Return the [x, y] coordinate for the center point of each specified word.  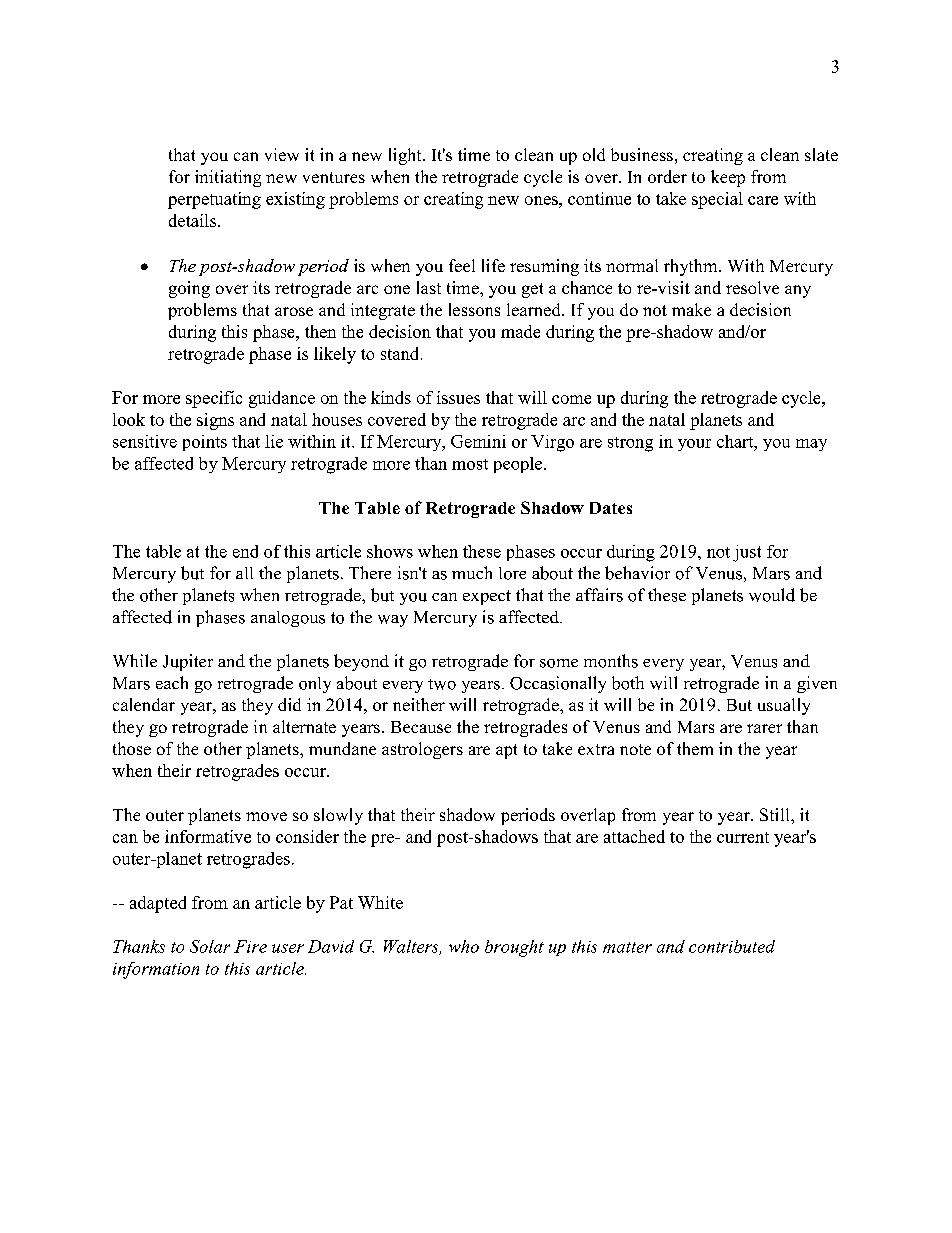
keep [728, 178]
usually [784, 706]
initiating [228, 178]
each [172, 682]
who [464, 946]
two [442, 684]
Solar [210, 946]
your [694, 445]
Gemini [478, 441]
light [406, 156]
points [205, 443]
